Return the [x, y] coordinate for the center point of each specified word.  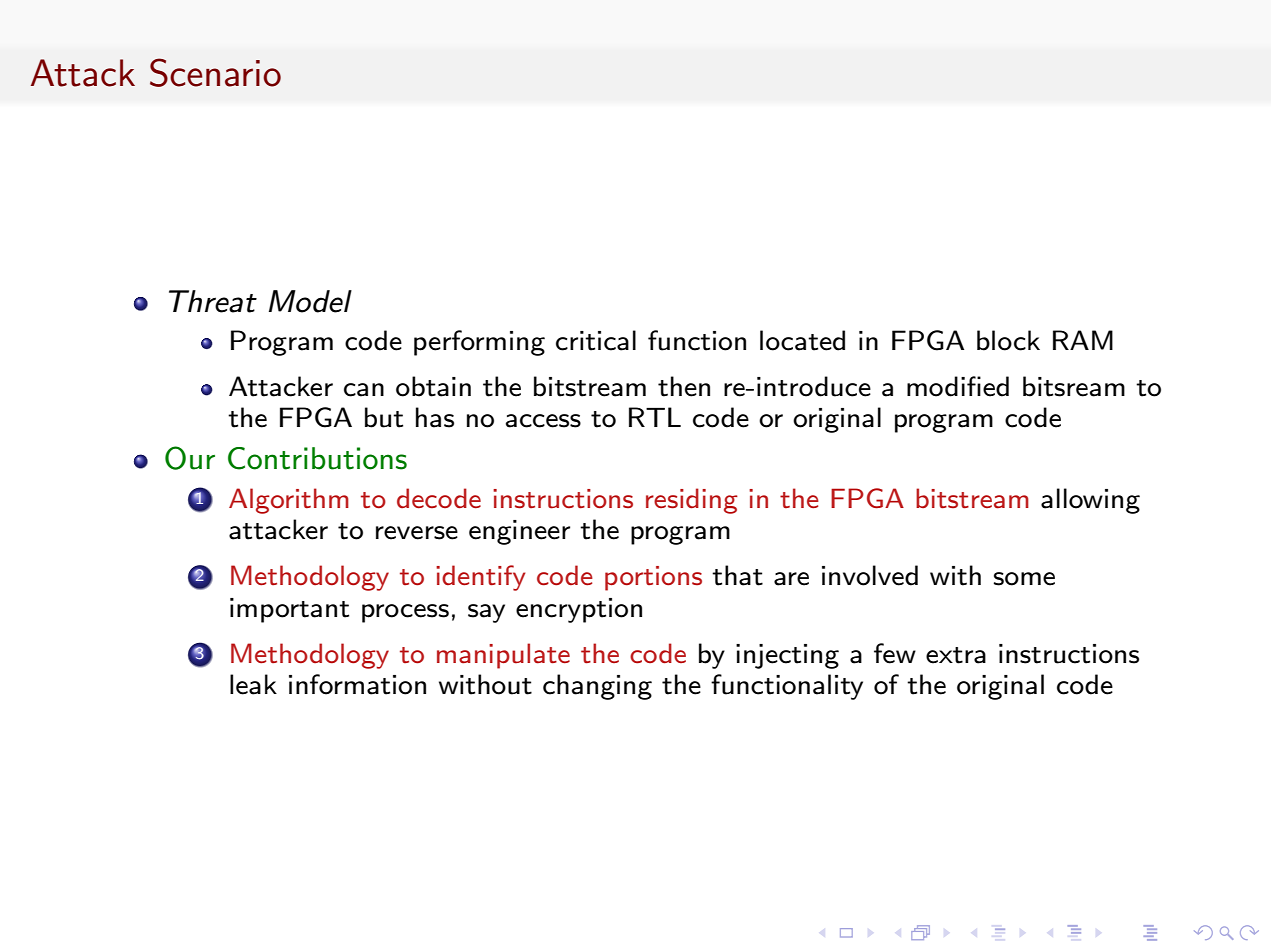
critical [596, 340]
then [684, 386]
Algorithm [289, 501]
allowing [1090, 501]
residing [692, 501]
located [802, 340]
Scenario [215, 72]
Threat [213, 301]
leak [253, 684]
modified [958, 386]
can [364, 390]
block [1008, 340]
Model [310, 301]
